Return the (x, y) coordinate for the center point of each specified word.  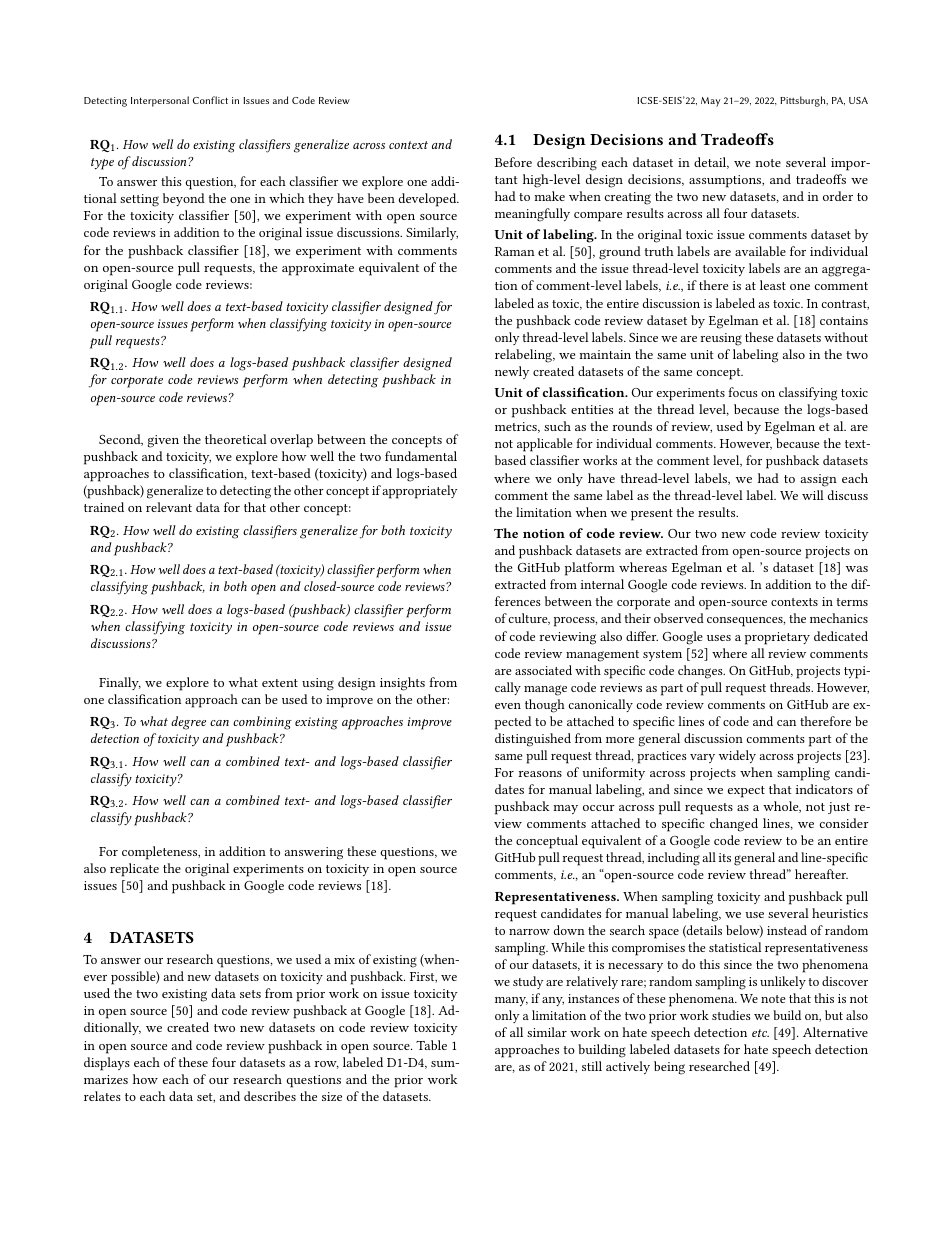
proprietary (777, 638)
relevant (169, 507)
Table (431, 1045)
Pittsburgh (804, 101)
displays (107, 1064)
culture (529, 619)
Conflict (210, 100)
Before (513, 162)
